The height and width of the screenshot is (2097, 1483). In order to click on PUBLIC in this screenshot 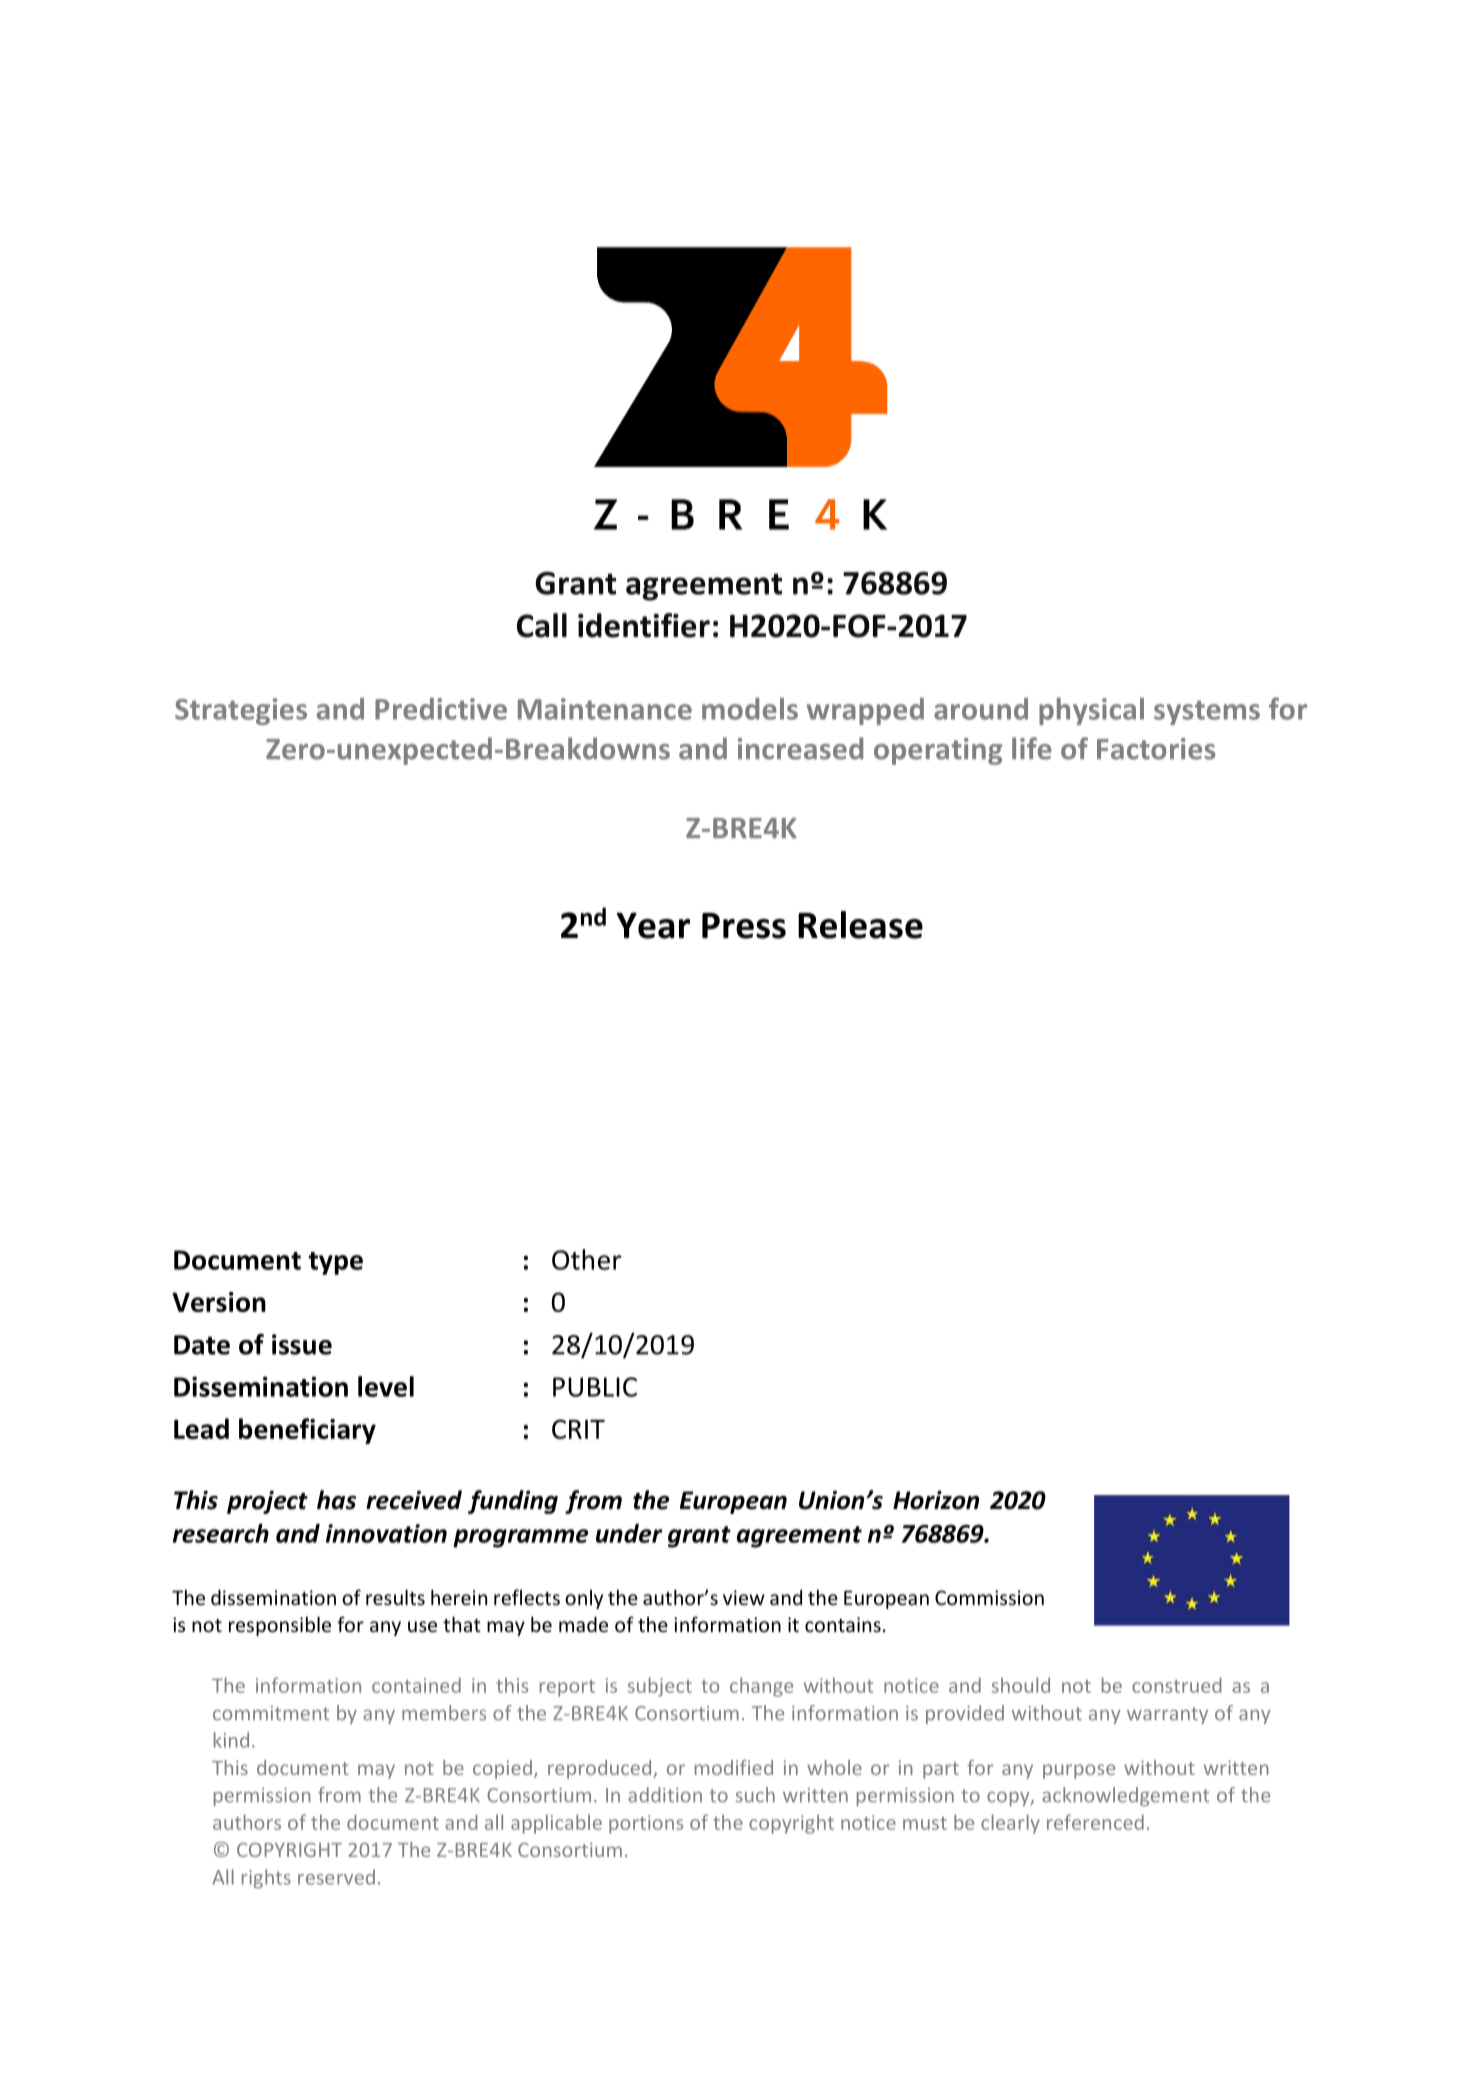, I will do `click(595, 1387)`.
